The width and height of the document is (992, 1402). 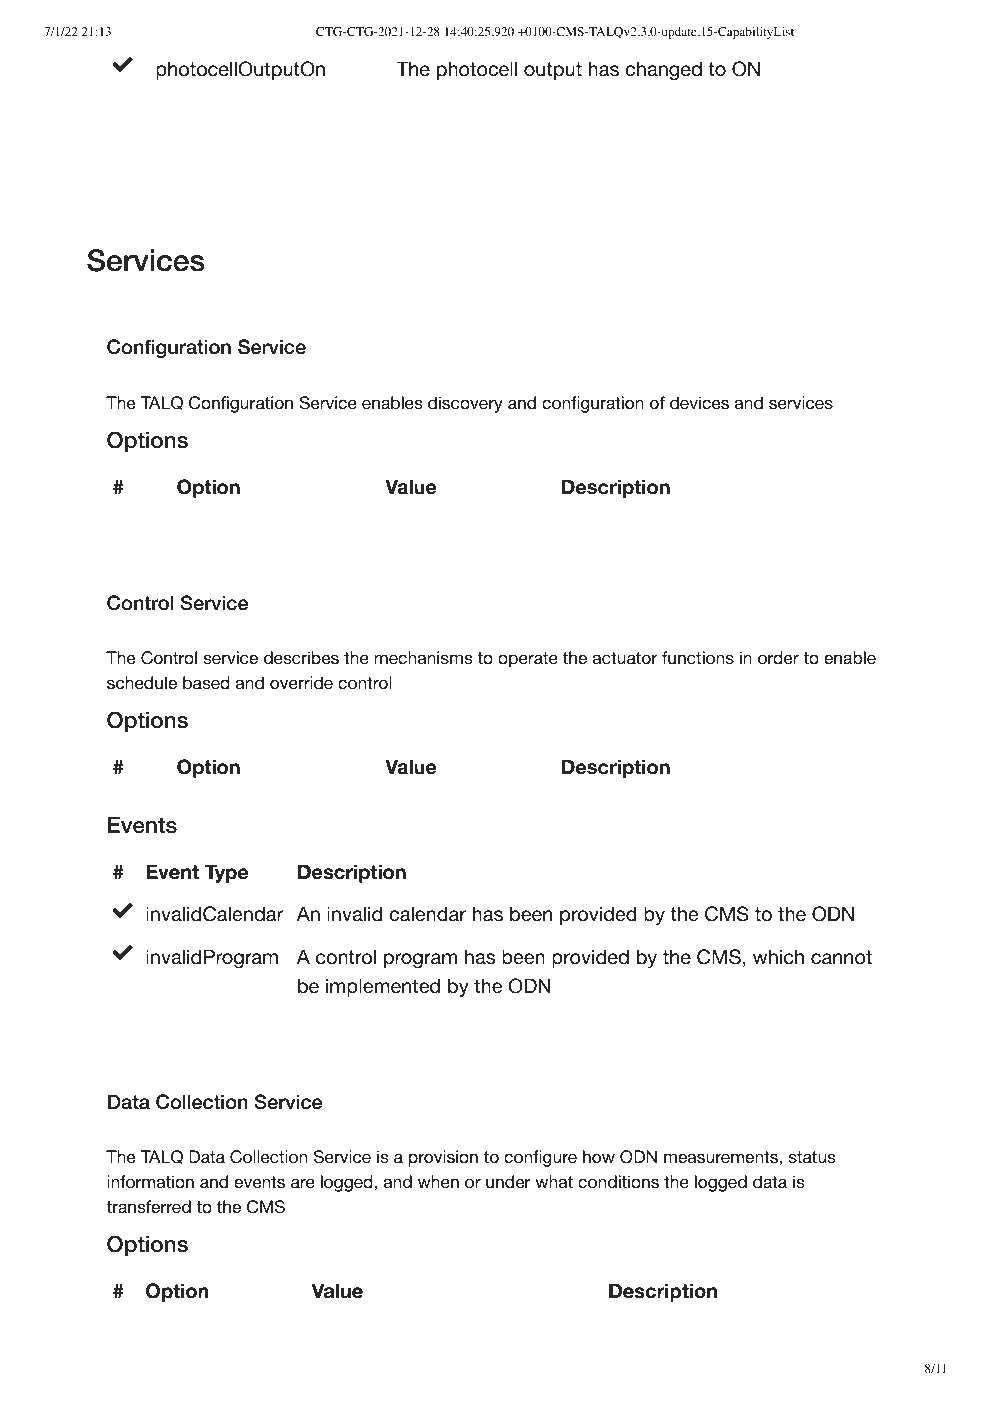 What do you see at coordinates (301, 657) in the document?
I see `describes` at bounding box center [301, 657].
